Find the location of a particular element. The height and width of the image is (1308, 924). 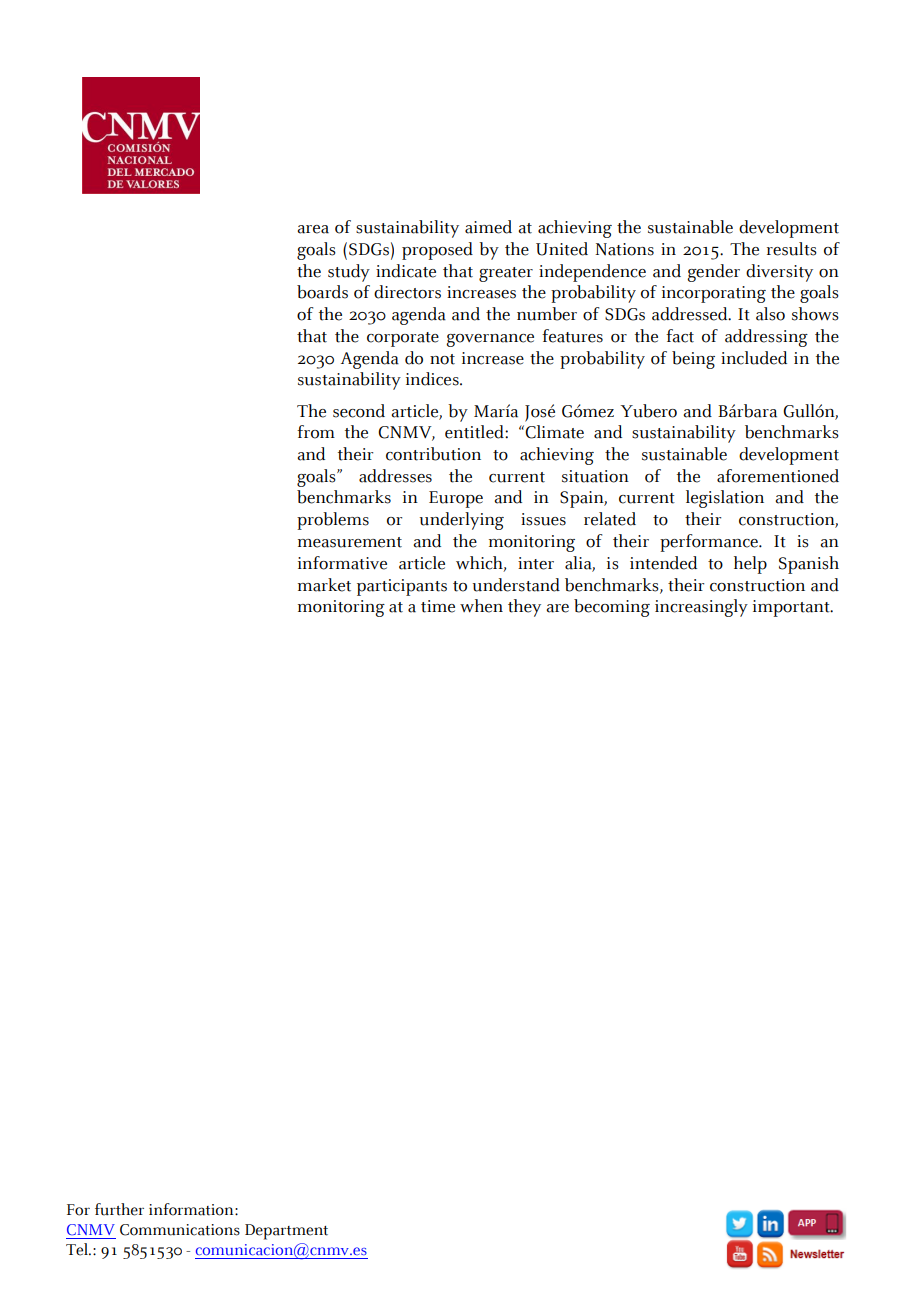

proposed is located at coordinates (437, 251).
